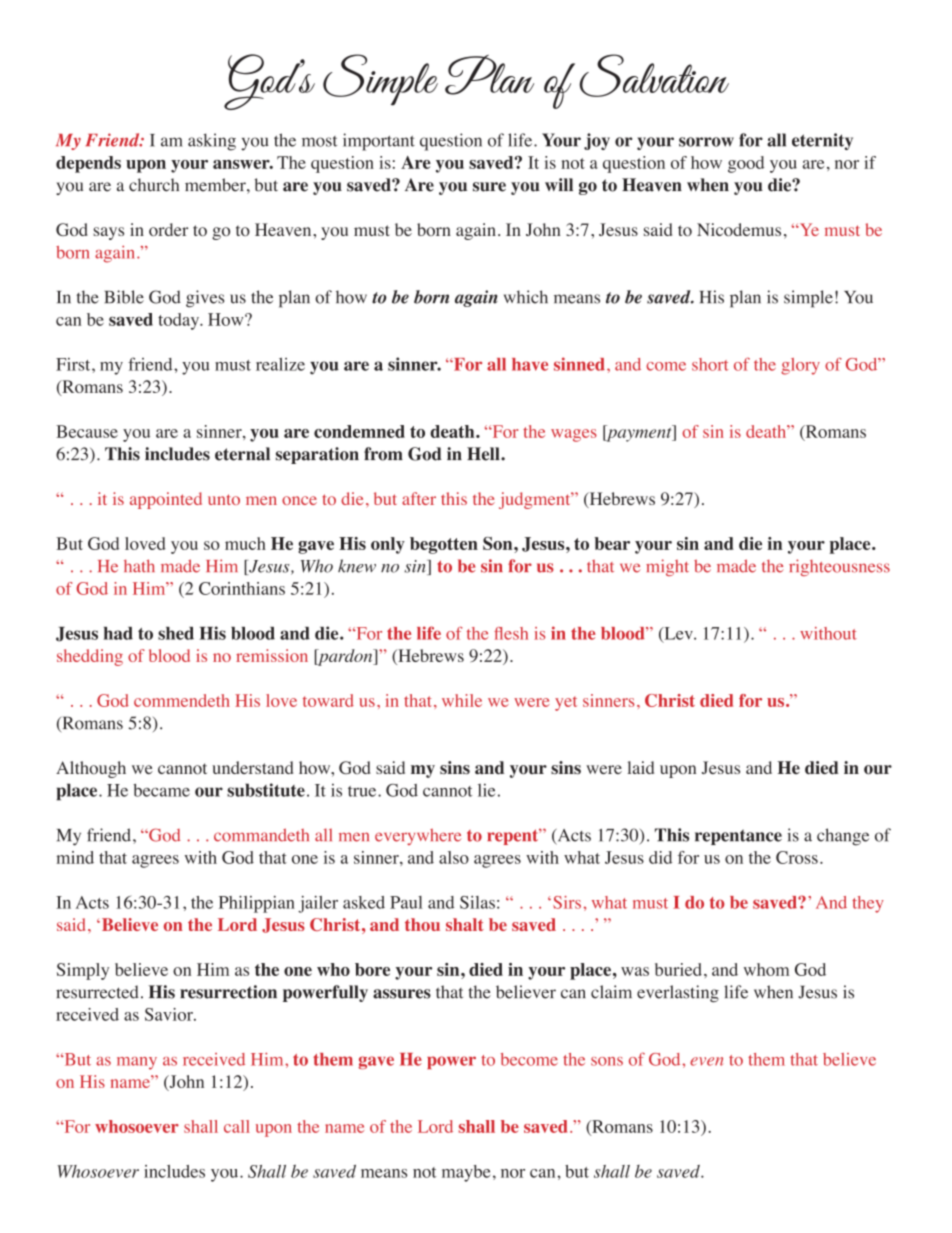 The width and height of the page is (952, 1233). Describe the element at coordinates (379, 142) in the page. I see `important` at that location.
